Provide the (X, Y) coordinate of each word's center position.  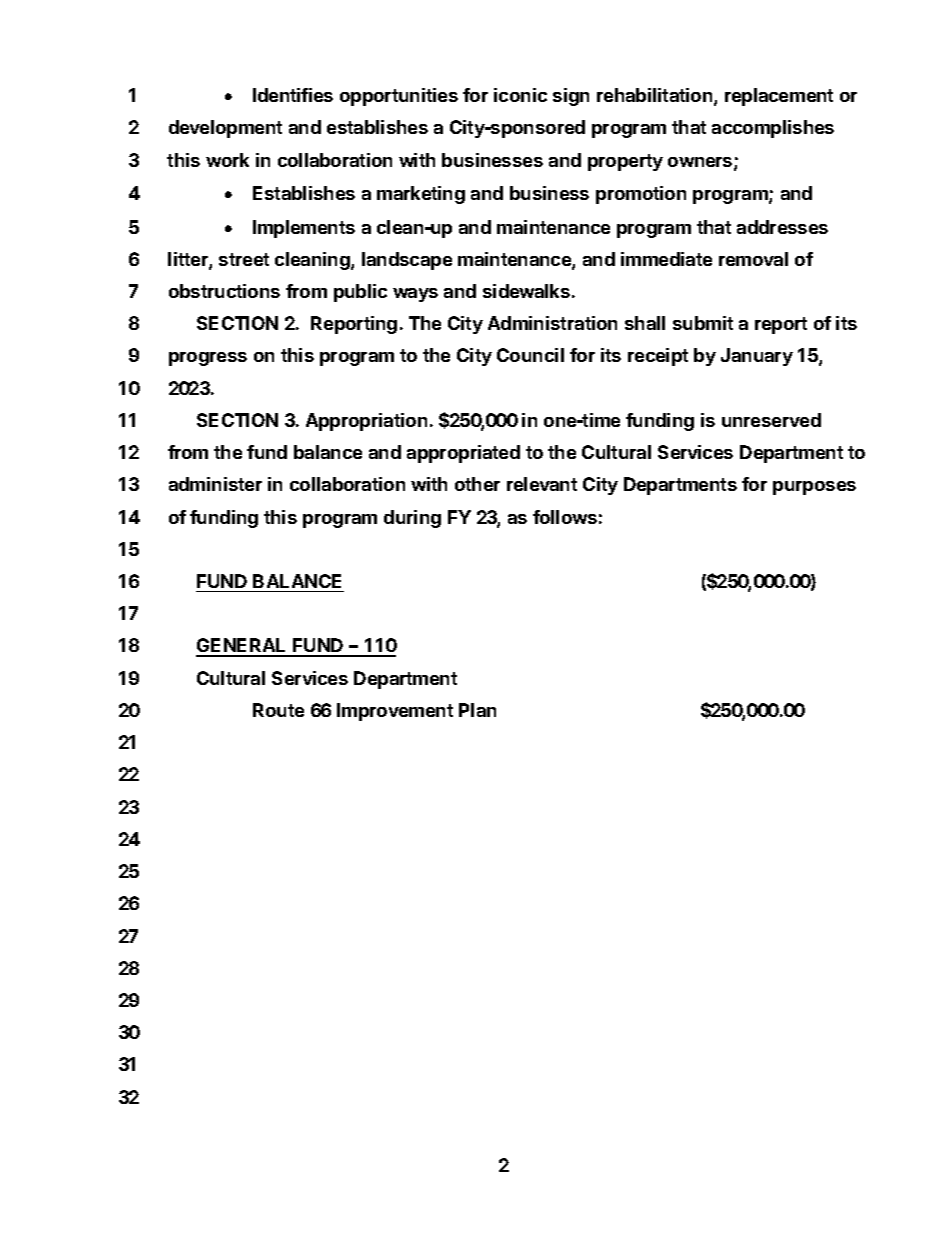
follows (565, 517)
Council (530, 355)
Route (278, 710)
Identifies (293, 95)
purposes (814, 488)
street (244, 259)
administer (215, 484)
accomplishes (773, 129)
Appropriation (366, 422)
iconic (520, 95)
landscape (407, 261)
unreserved (771, 420)
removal (753, 259)
